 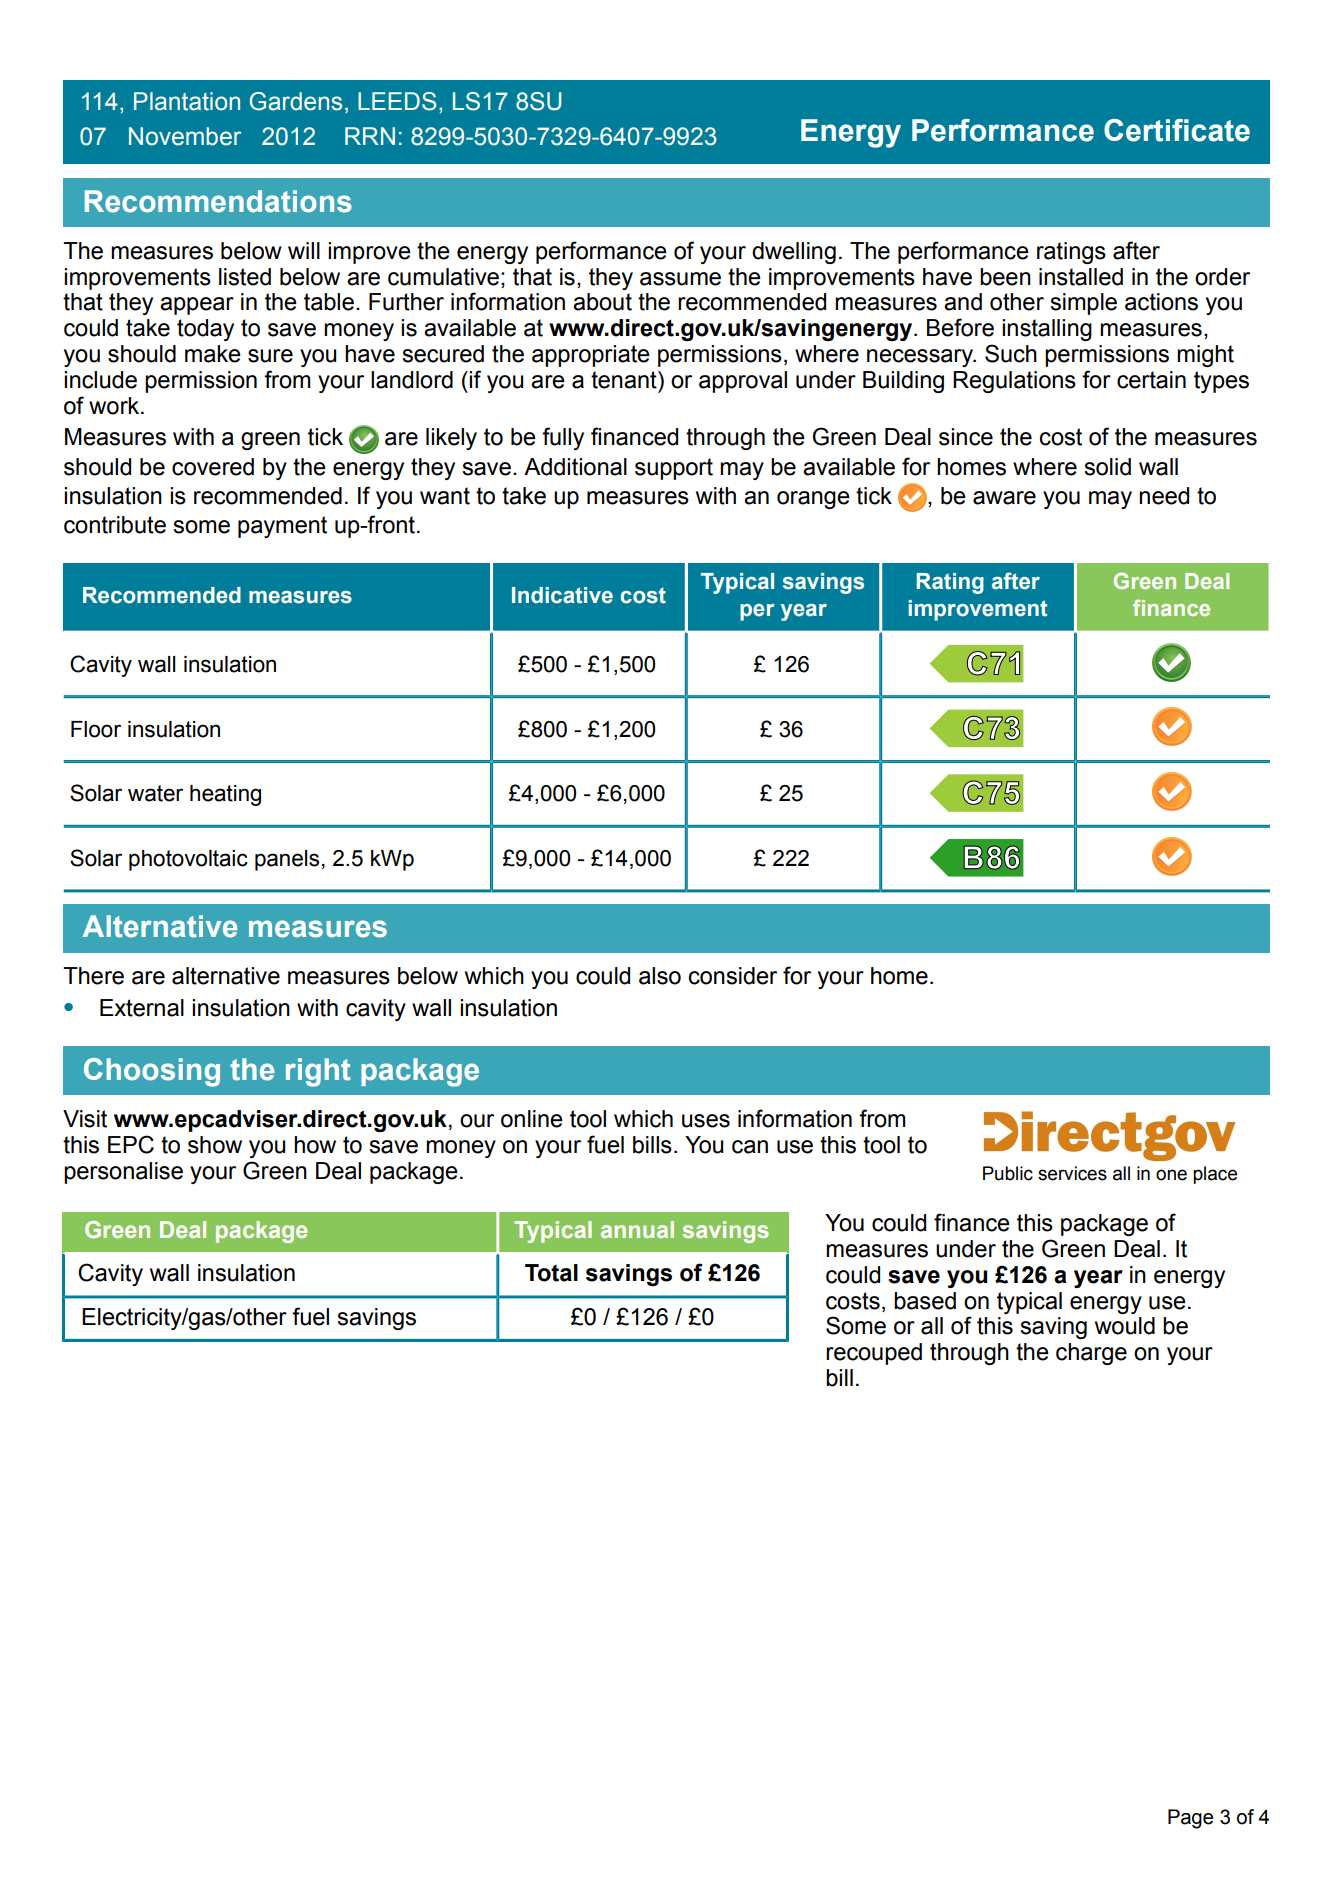 I want to click on Indicative, so click(x=562, y=595).
